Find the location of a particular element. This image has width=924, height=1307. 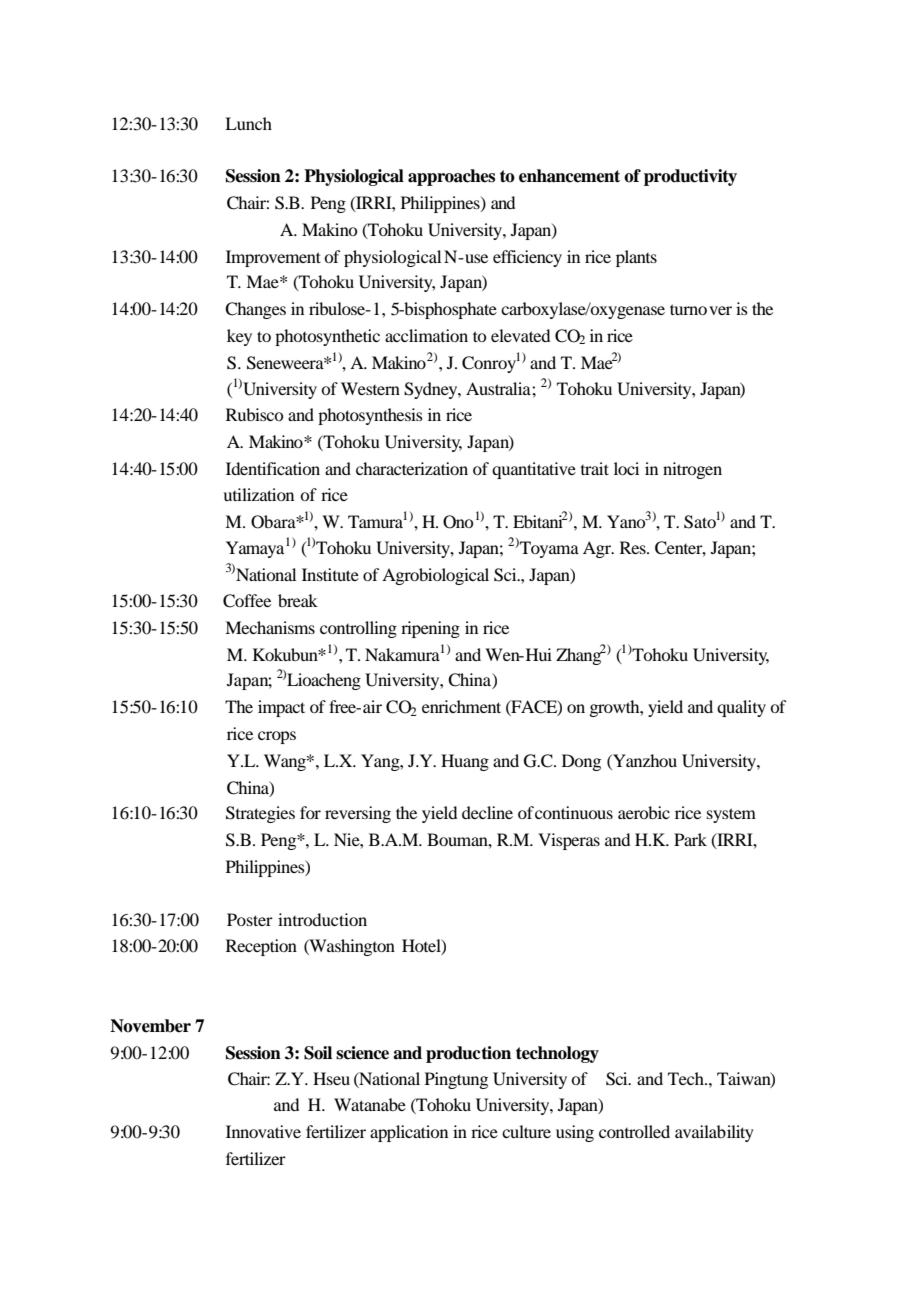

Poster is located at coordinates (250, 919).
